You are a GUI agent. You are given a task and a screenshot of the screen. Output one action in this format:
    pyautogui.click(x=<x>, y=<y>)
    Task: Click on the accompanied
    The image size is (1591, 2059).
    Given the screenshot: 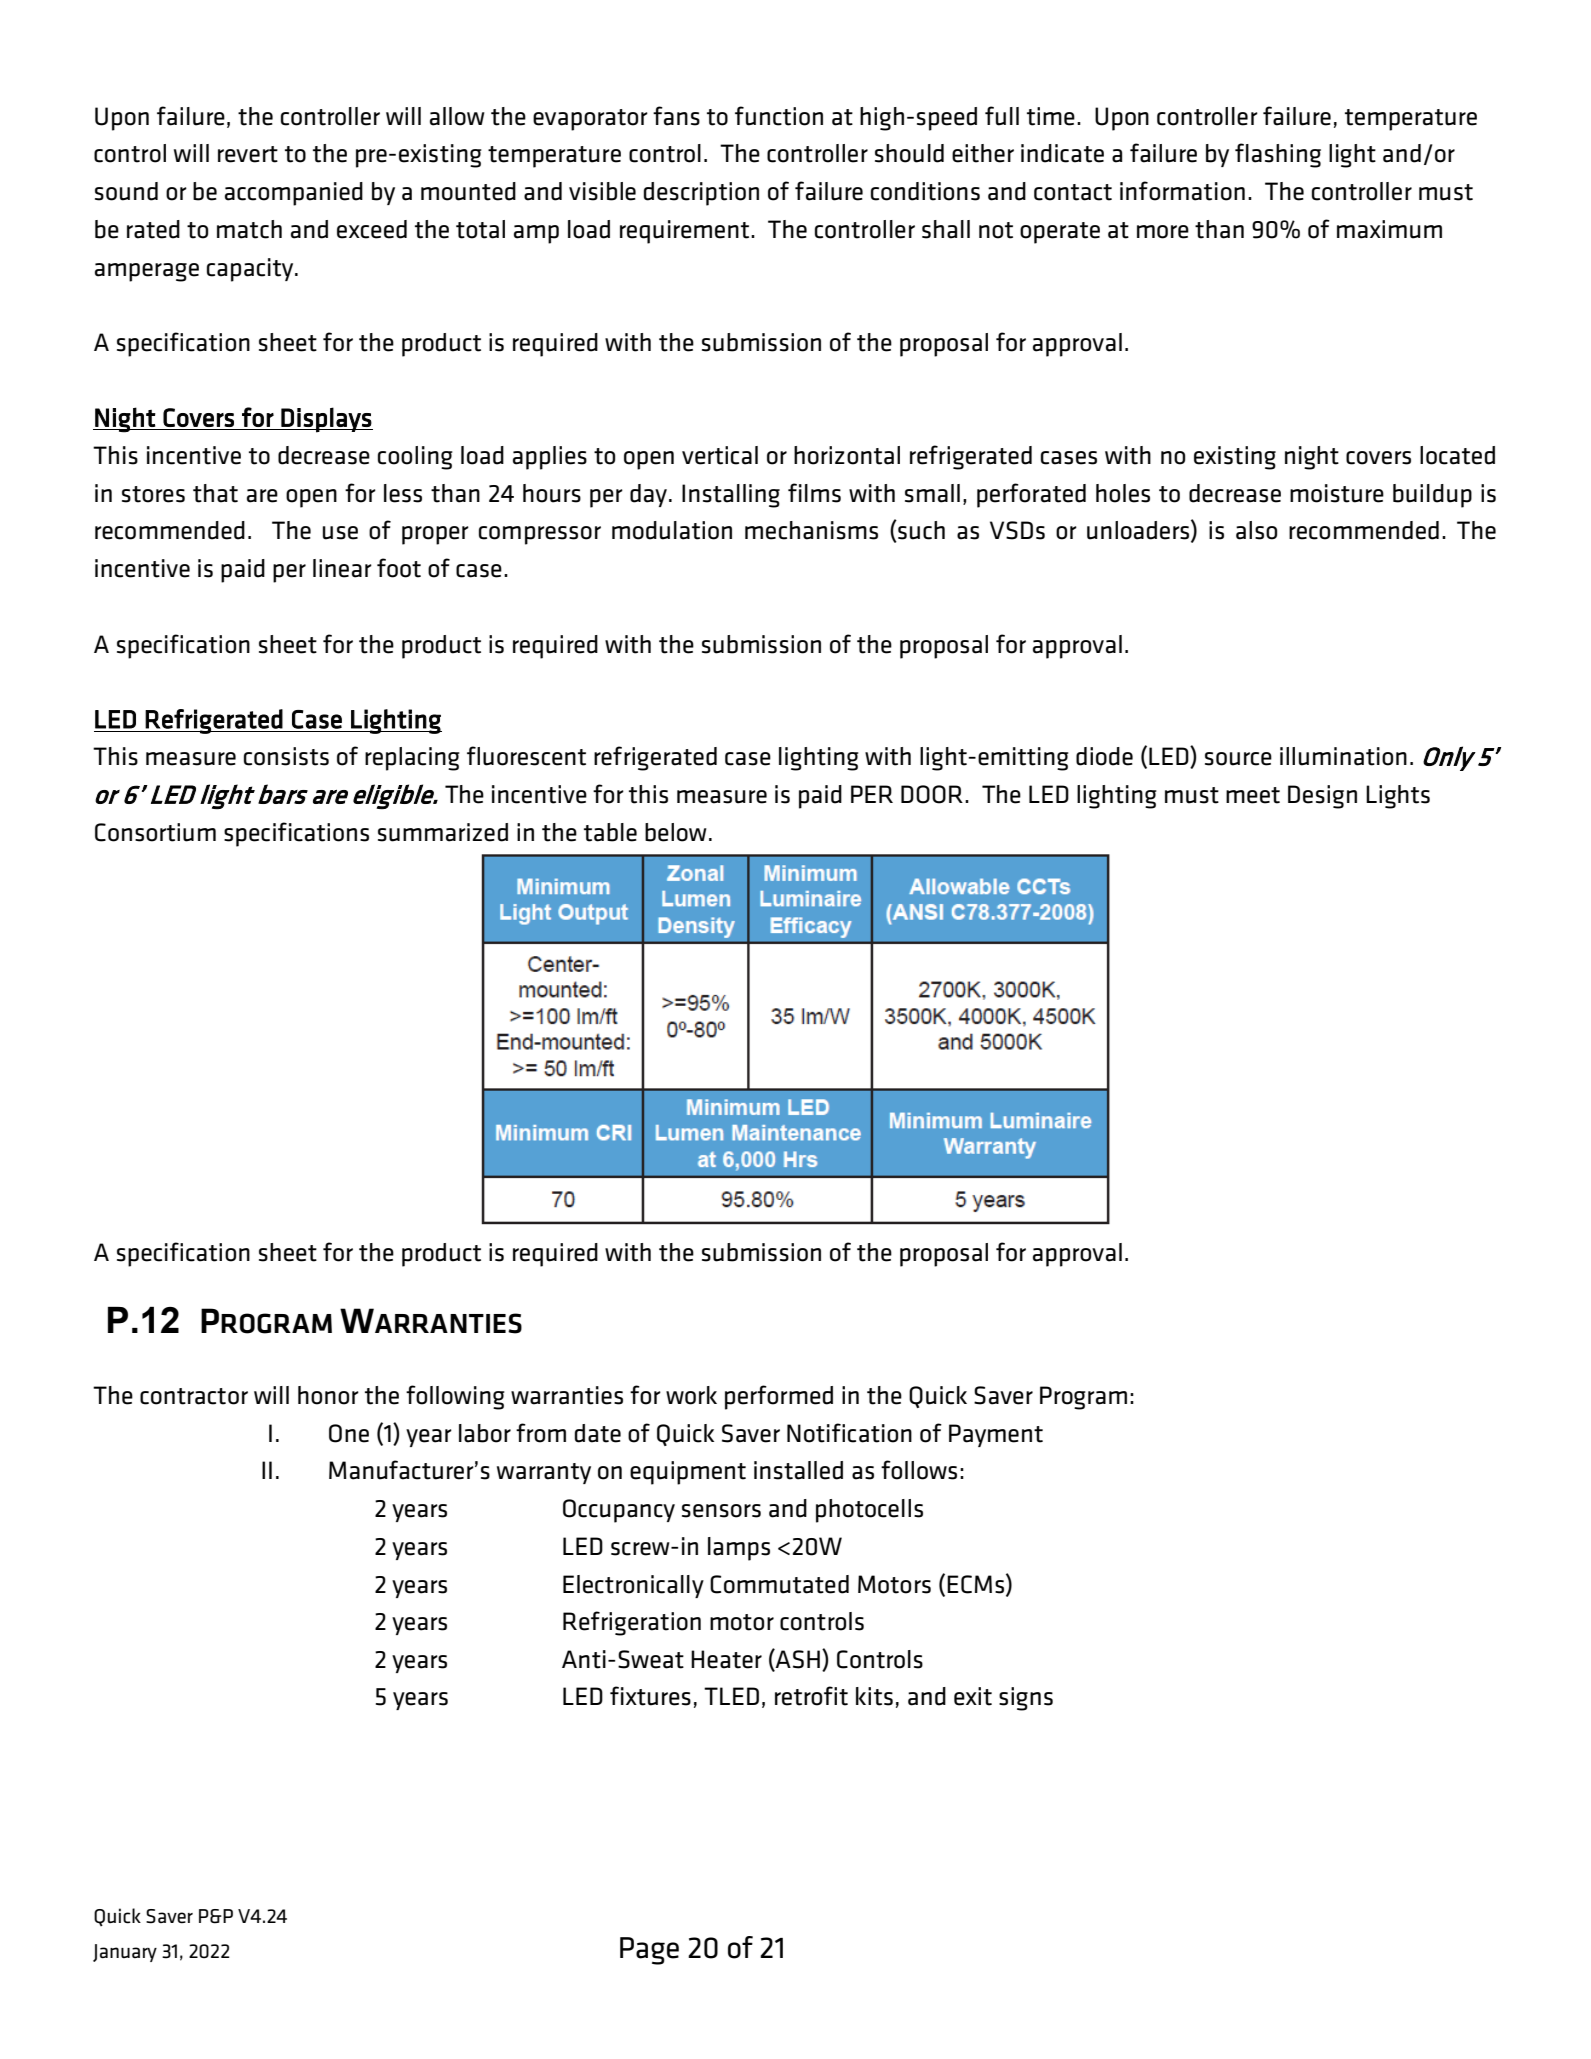 What is the action you would take?
    pyautogui.click(x=294, y=194)
